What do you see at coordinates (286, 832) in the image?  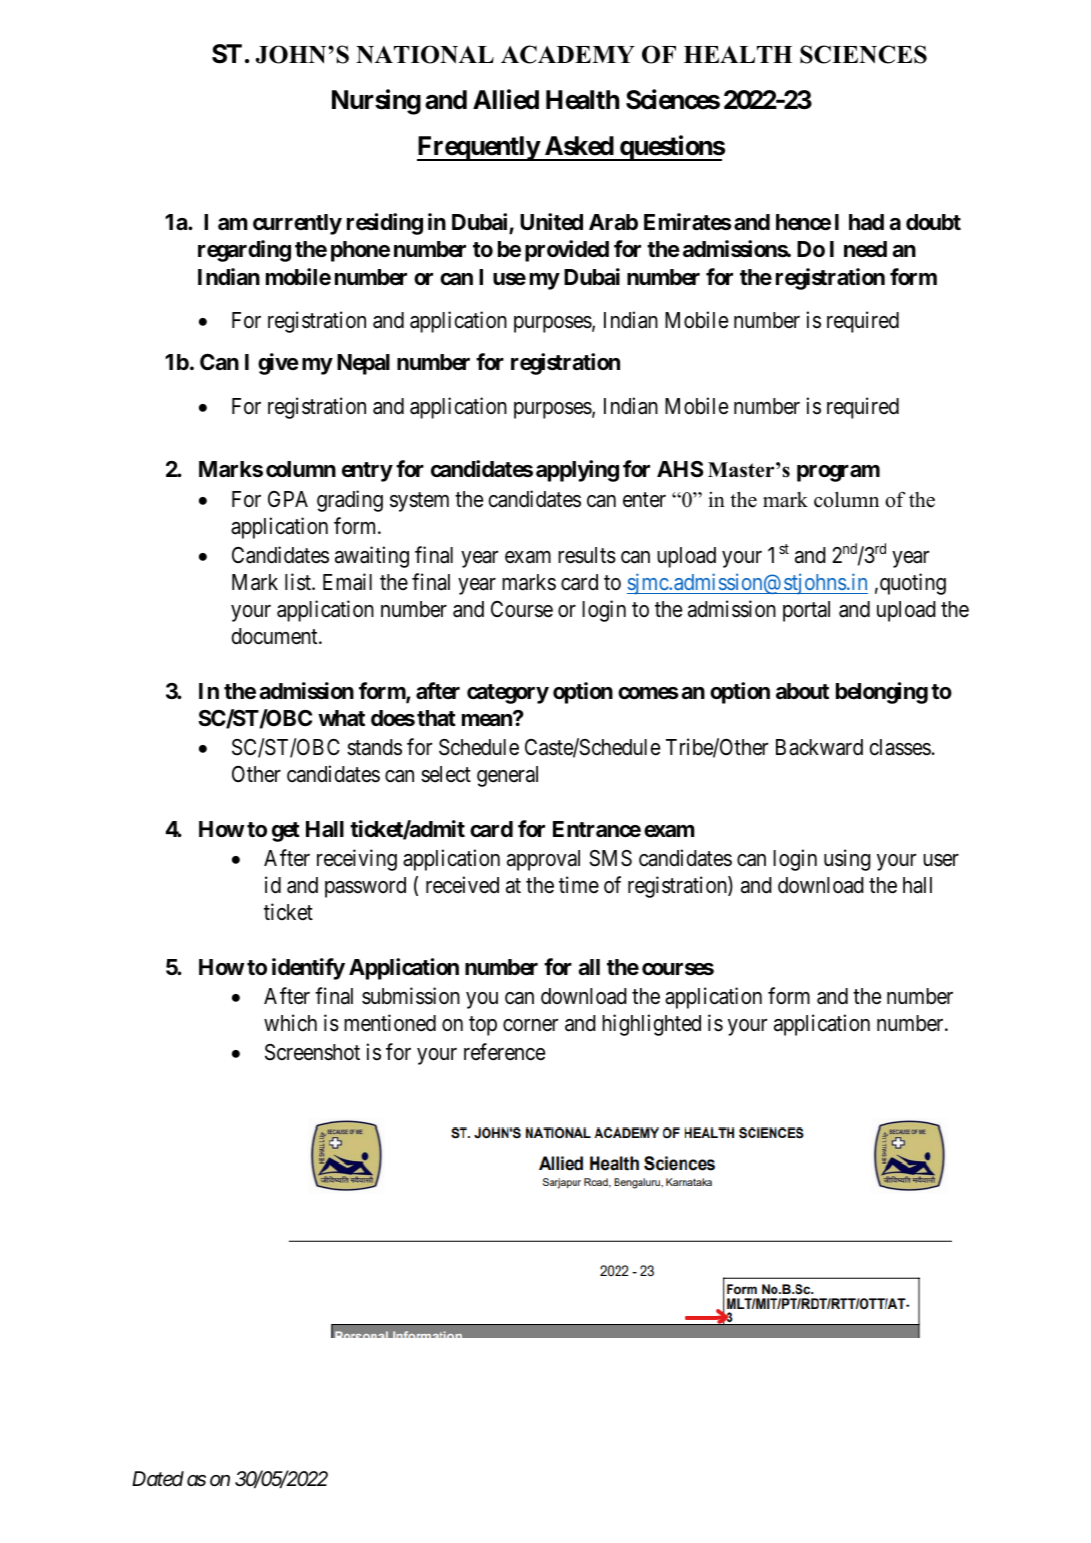 I see `get` at bounding box center [286, 832].
